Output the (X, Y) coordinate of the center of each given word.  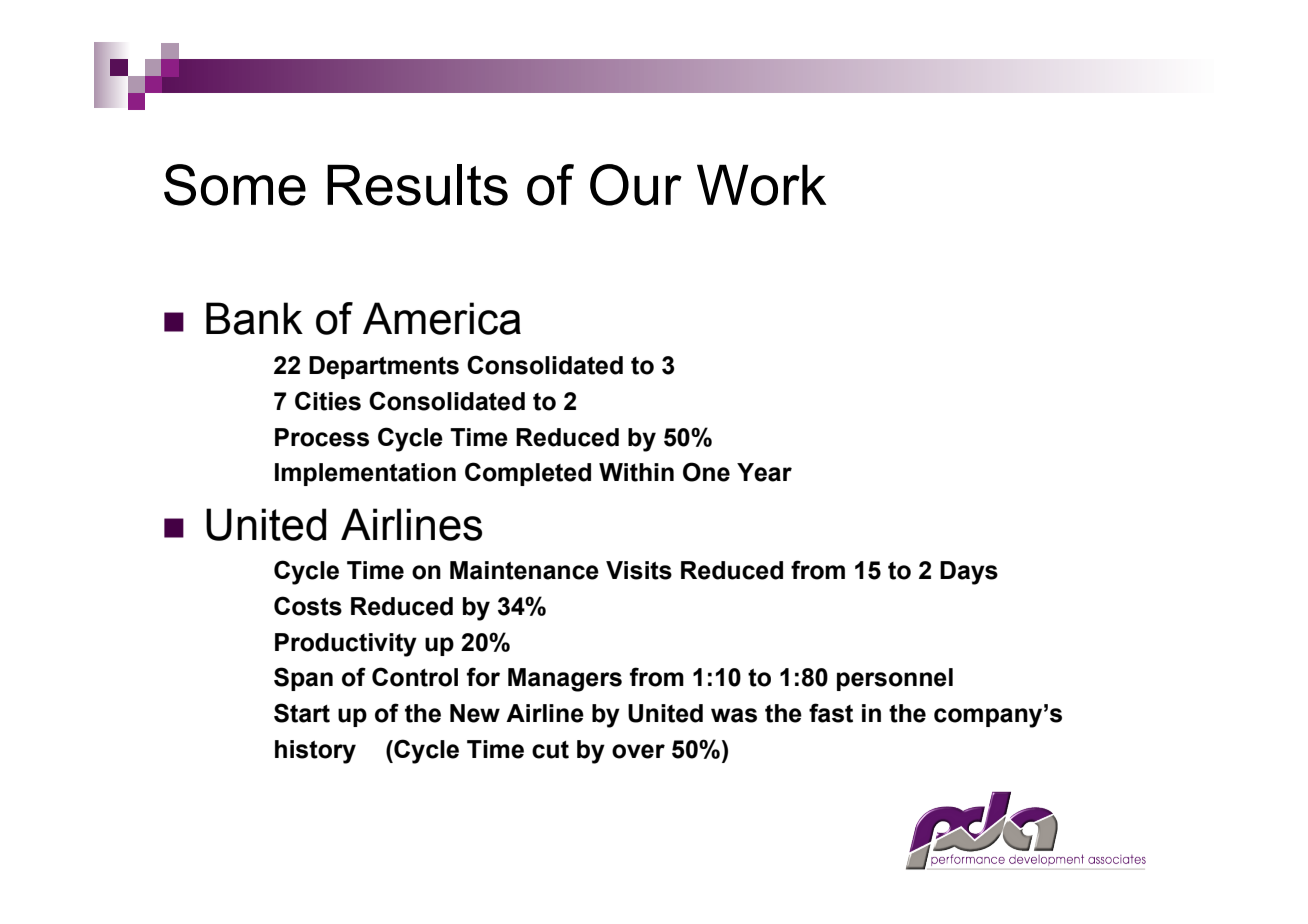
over (638, 751)
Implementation (365, 474)
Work (762, 185)
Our (636, 185)
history (315, 752)
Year (764, 472)
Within (636, 472)
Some (235, 185)
